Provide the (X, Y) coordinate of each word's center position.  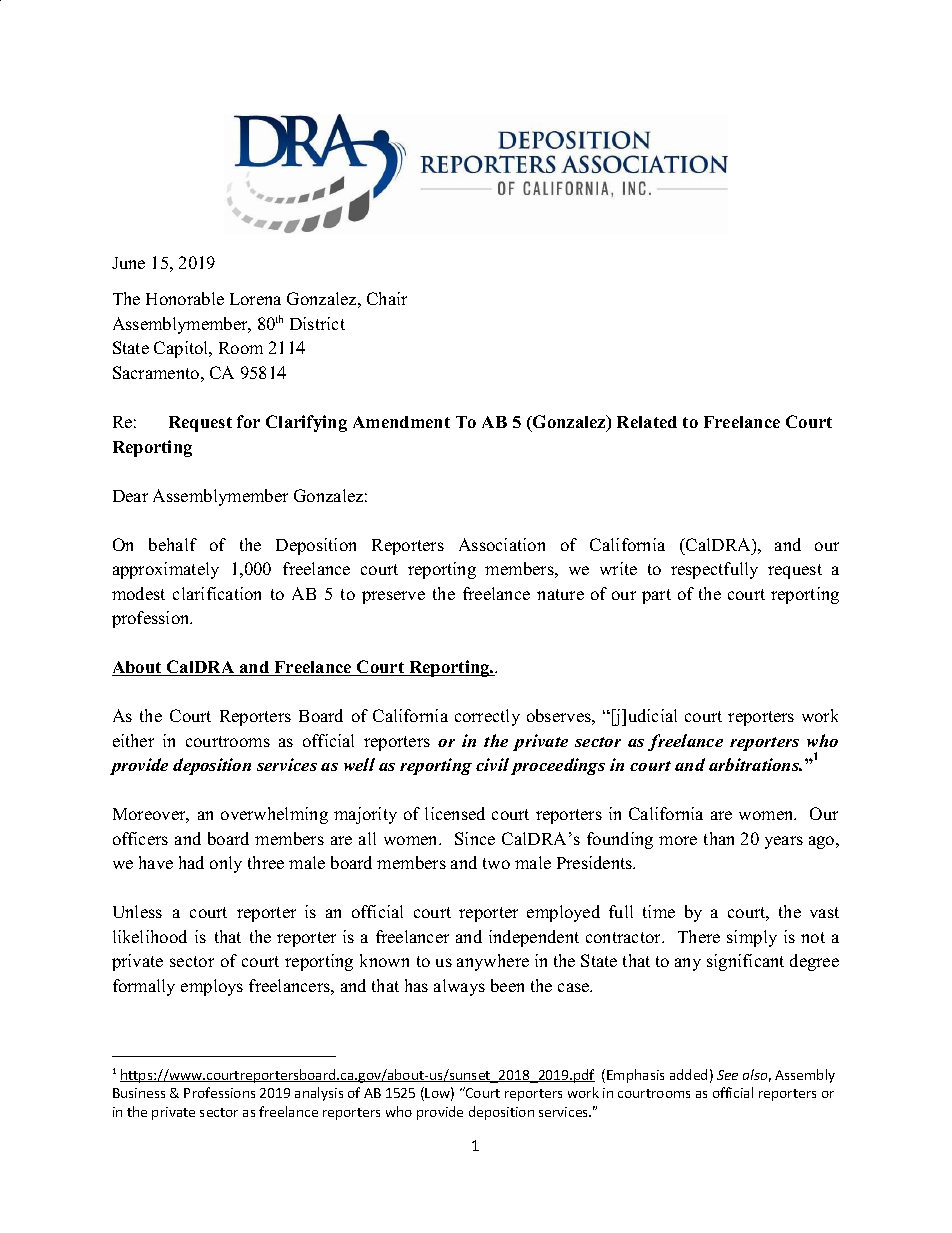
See (727, 1075)
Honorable (185, 298)
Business (139, 1093)
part (656, 596)
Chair (387, 298)
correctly (487, 717)
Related (647, 422)
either (133, 740)
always (459, 987)
